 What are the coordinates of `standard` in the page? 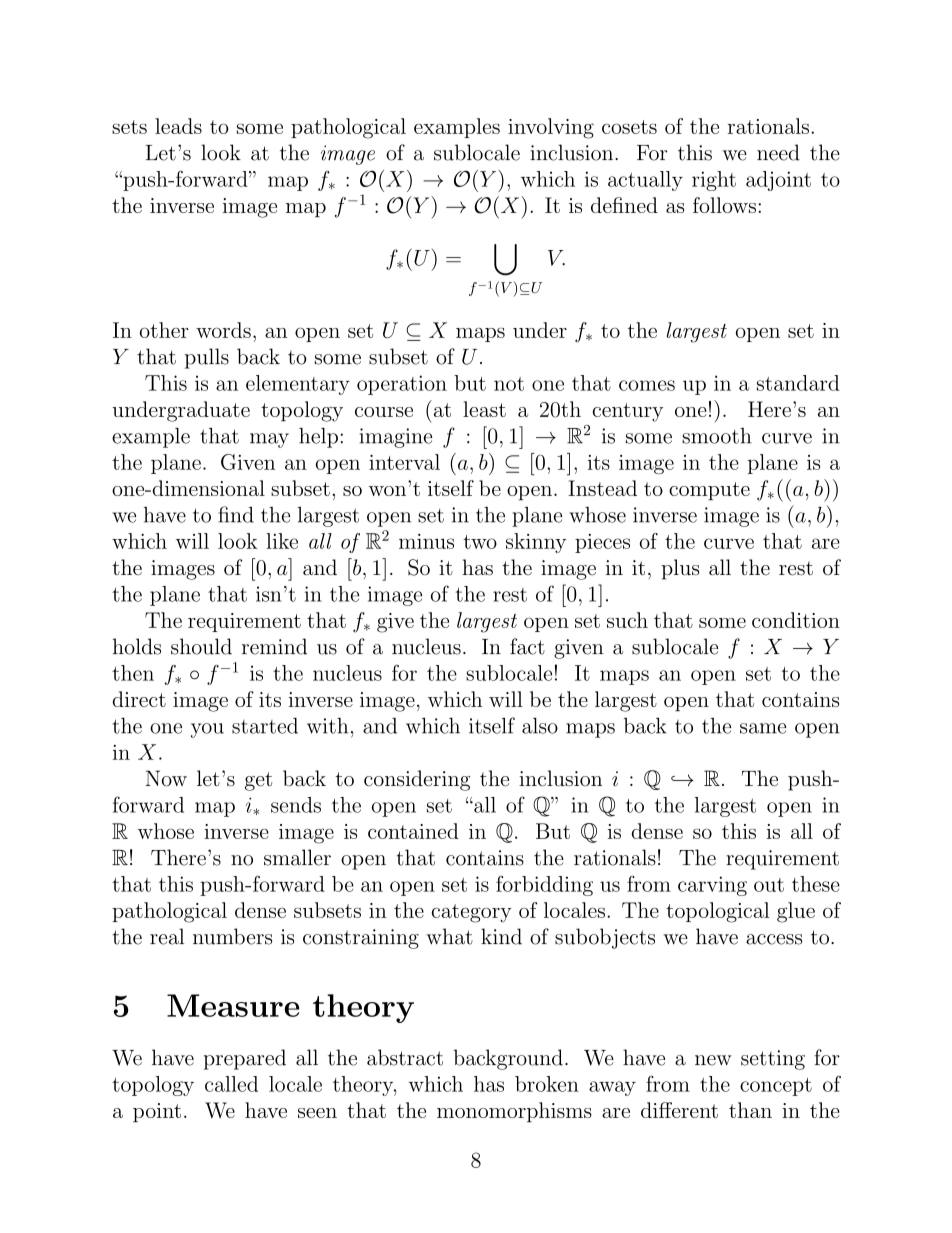 It's located at (798, 383).
